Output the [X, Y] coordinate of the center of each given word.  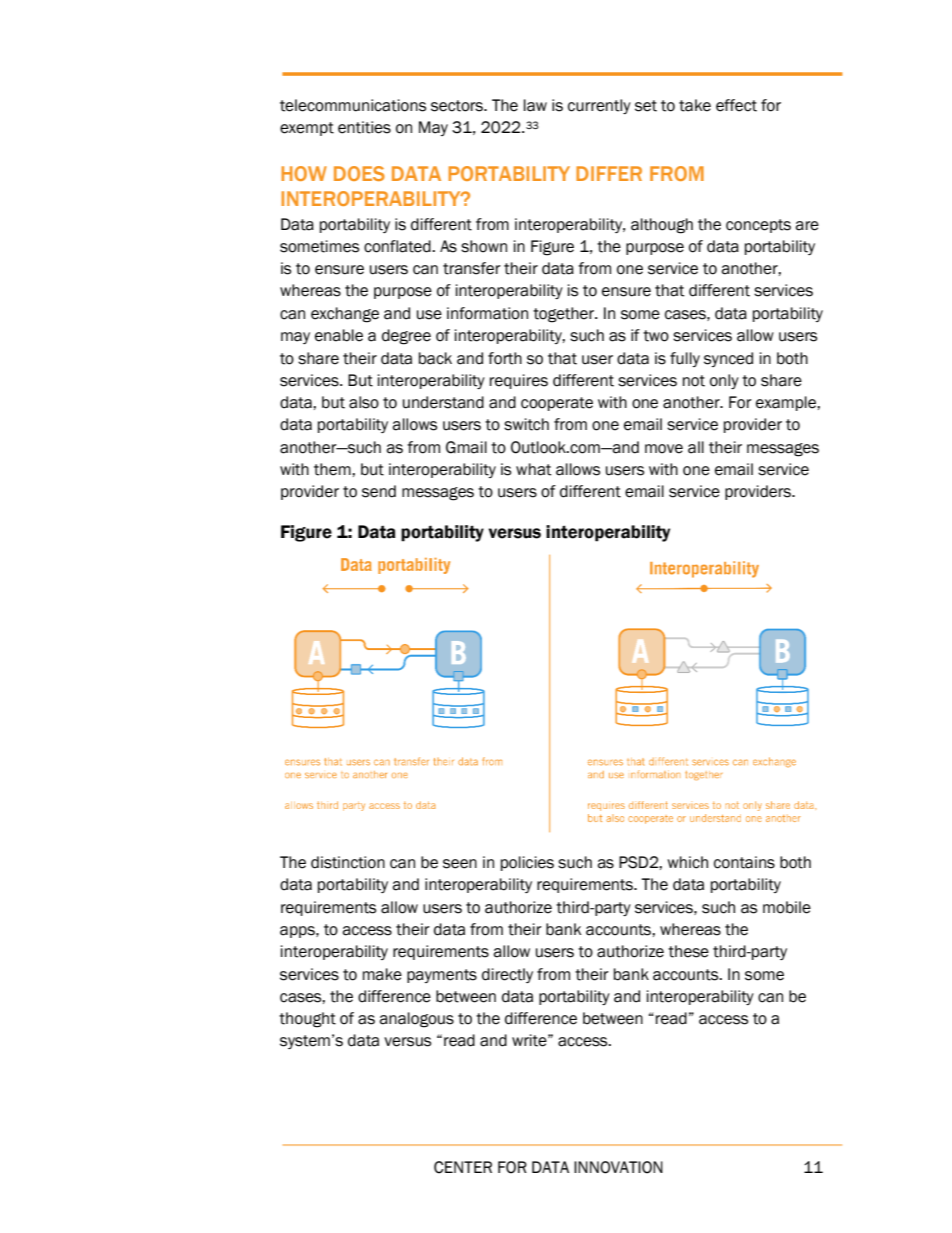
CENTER [463, 1167]
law [535, 105]
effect [736, 105]
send [379, 491]
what [534, 469]
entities [364, 127]
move [664, 449]
